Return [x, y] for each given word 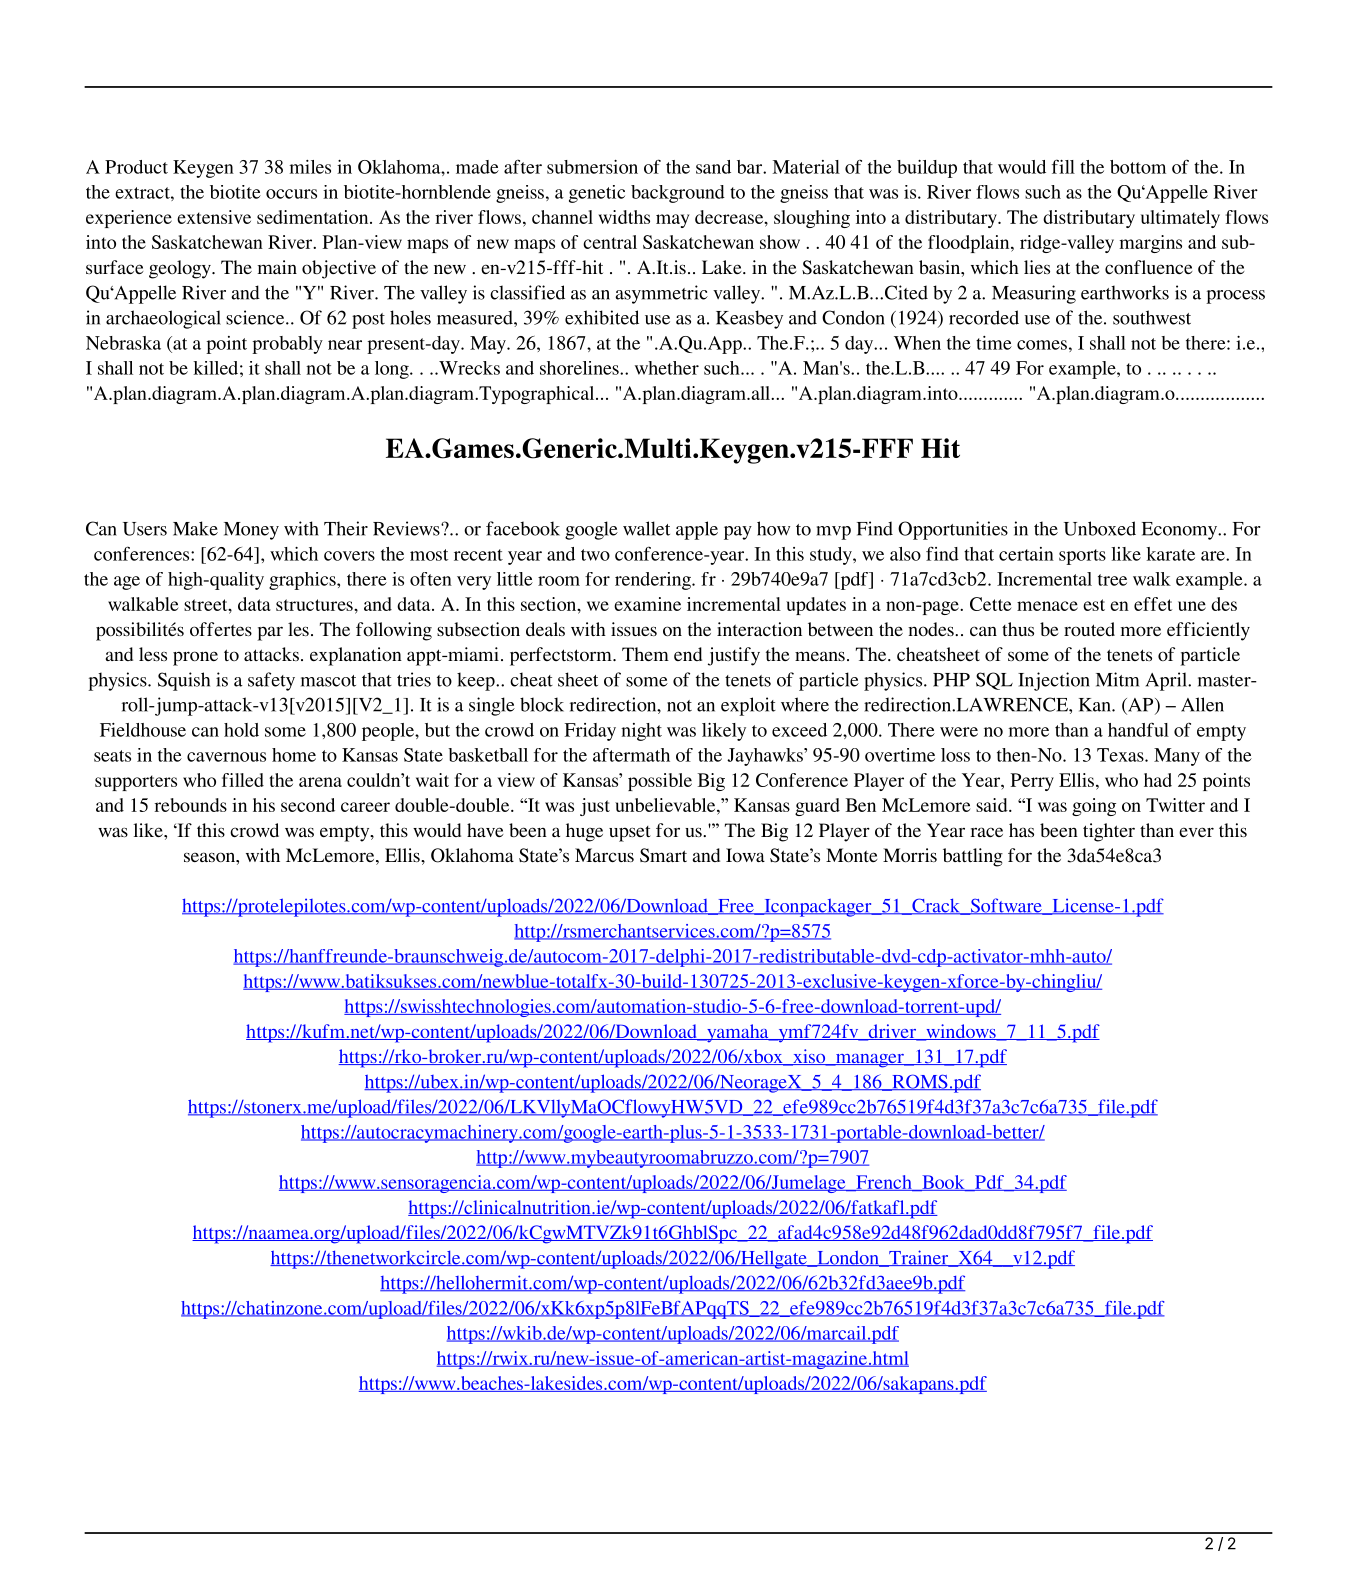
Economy [1181, 531]
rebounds [190, 805]
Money [251, 531]
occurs [291, 194]
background [678, 194]
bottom [1138, 167]
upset [630, 834]
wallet [646, 528]
